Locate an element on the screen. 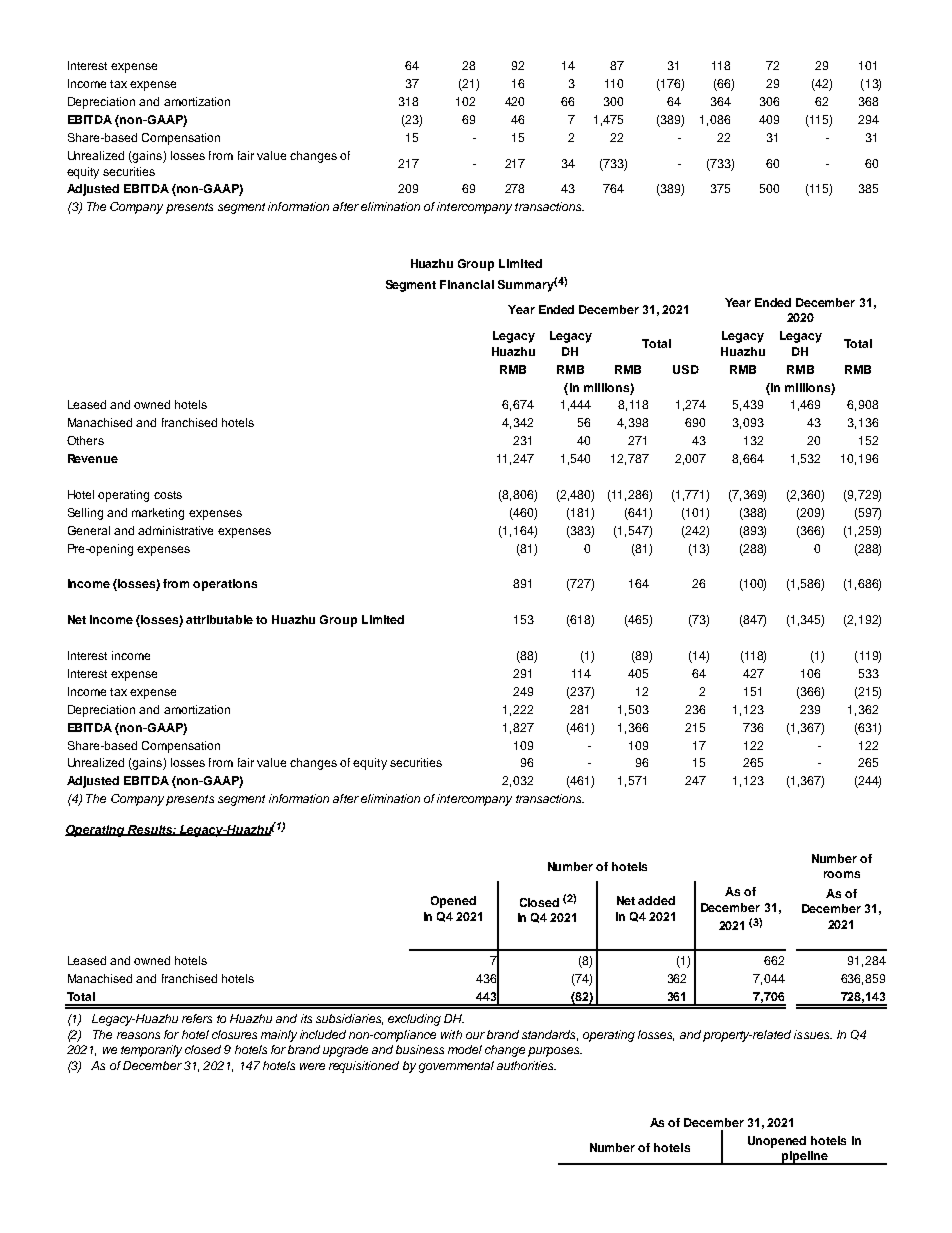  Financial is located at coordinates (467, 284).
